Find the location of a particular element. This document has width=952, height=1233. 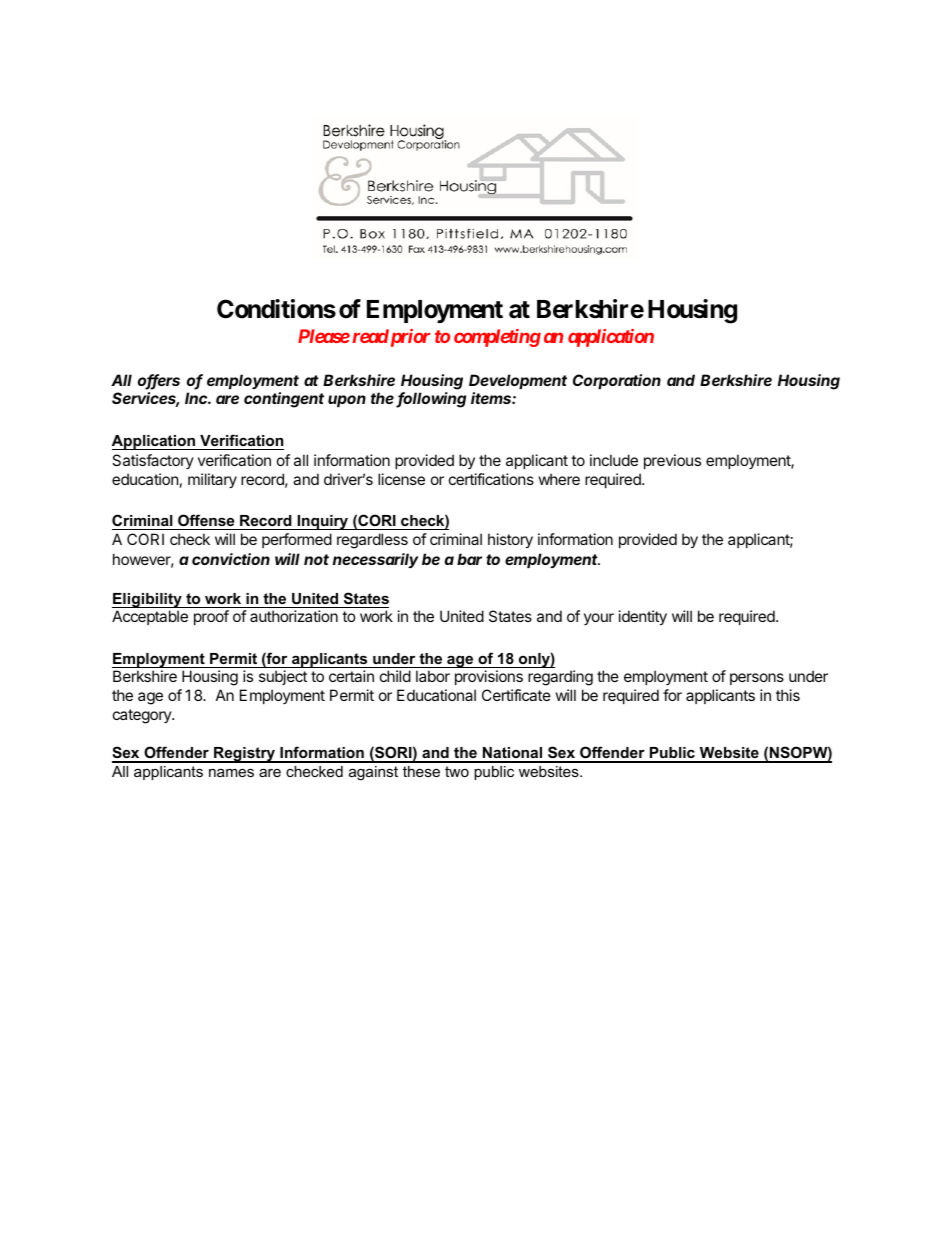

bar is located at coordinates (469, 559).
